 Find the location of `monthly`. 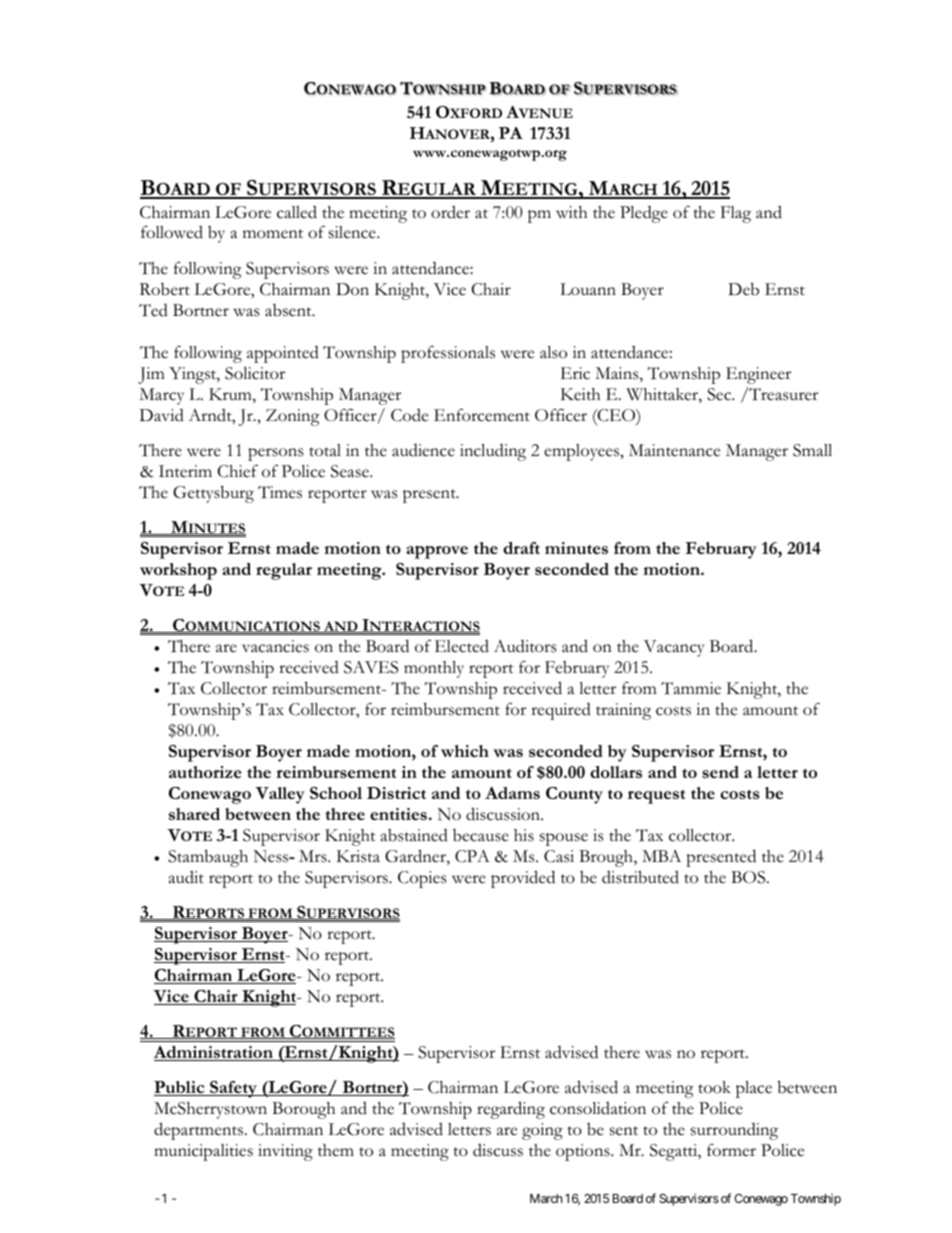

monthly is located at coordinates (434, 669).
